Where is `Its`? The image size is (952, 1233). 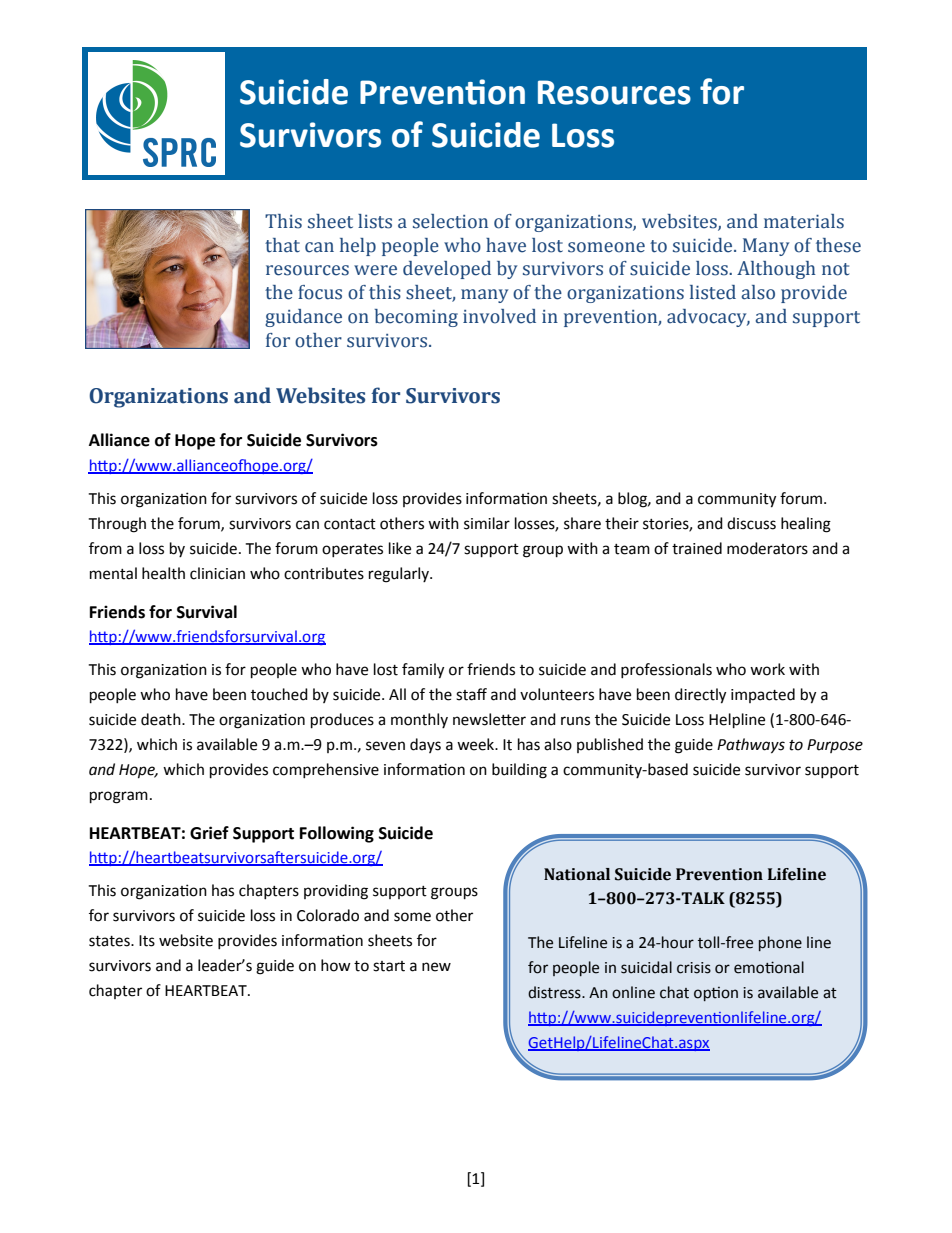 Its is located at coordinates (147, 941).
